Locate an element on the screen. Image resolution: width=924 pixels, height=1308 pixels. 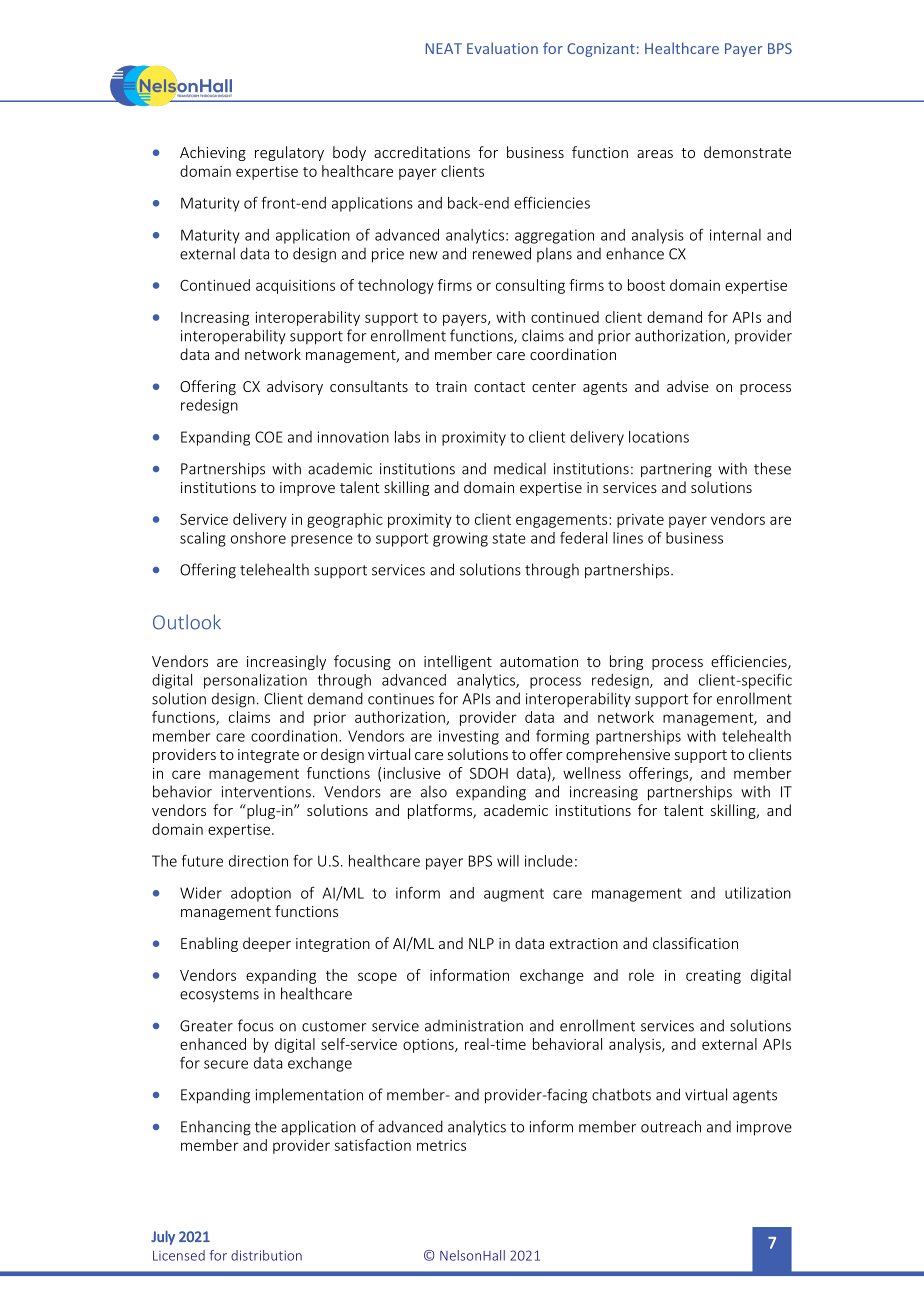
Achieving is located at coordinates (213, 153).
